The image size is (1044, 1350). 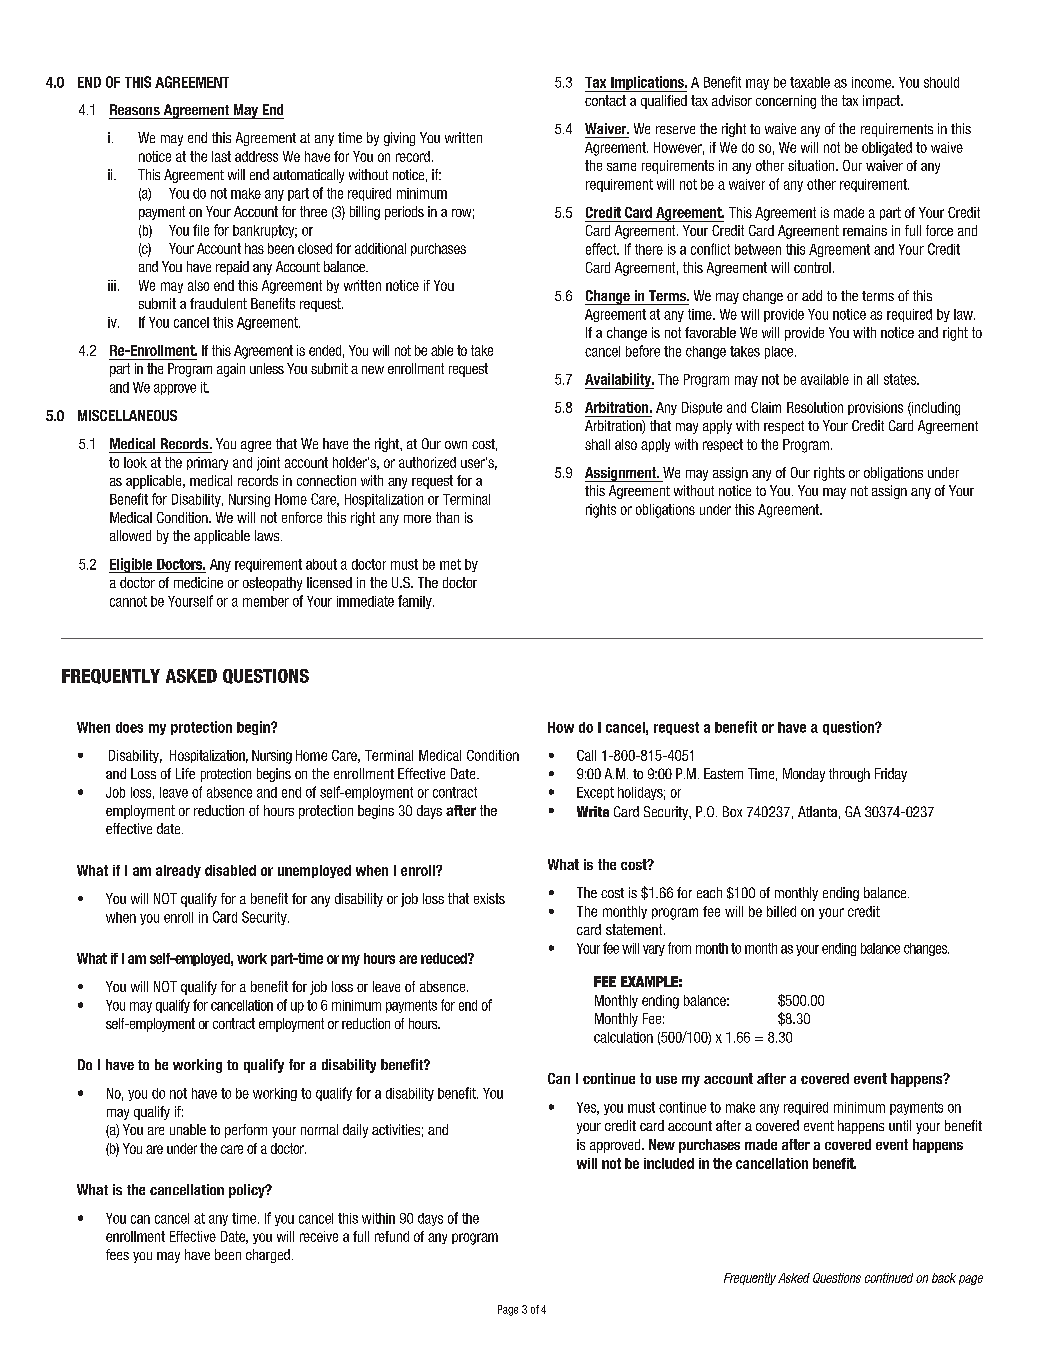 What do you see at coordinates (883, 102) in the screenshot?
I see `impact` at bounding box center [883, 102].
